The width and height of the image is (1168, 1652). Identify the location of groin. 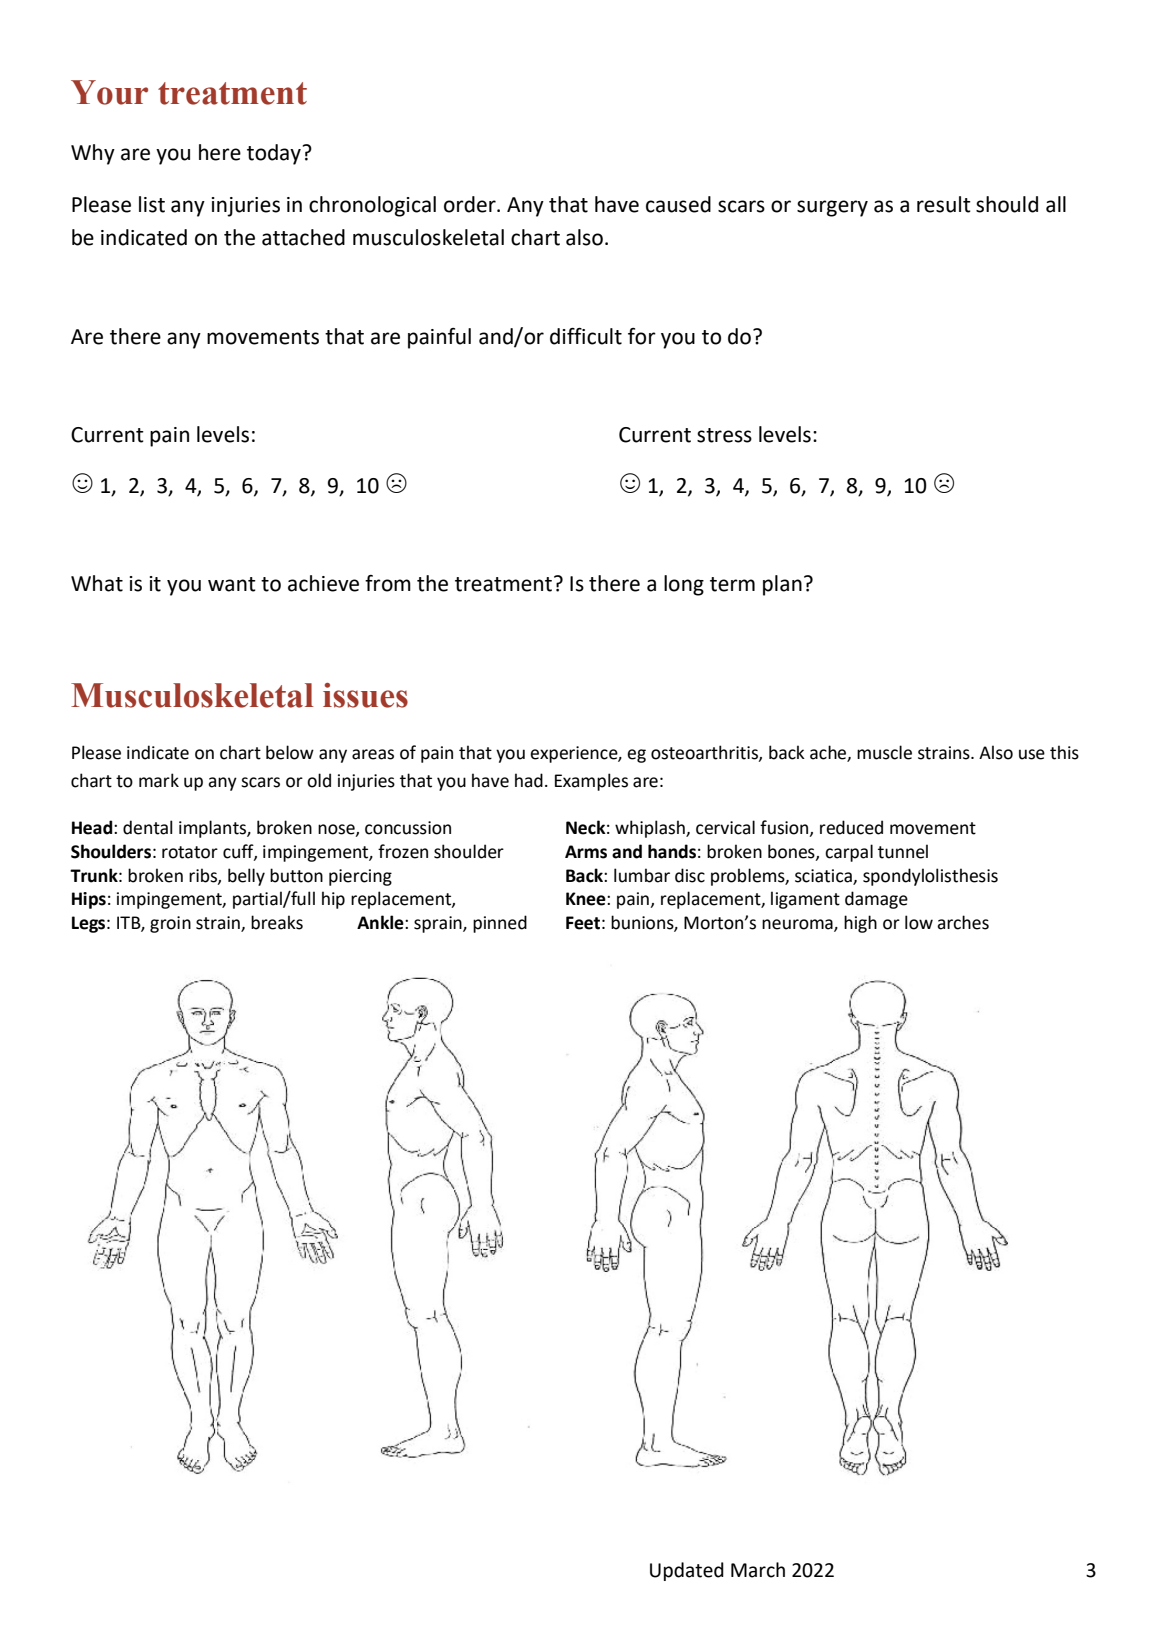
(170, 924).
